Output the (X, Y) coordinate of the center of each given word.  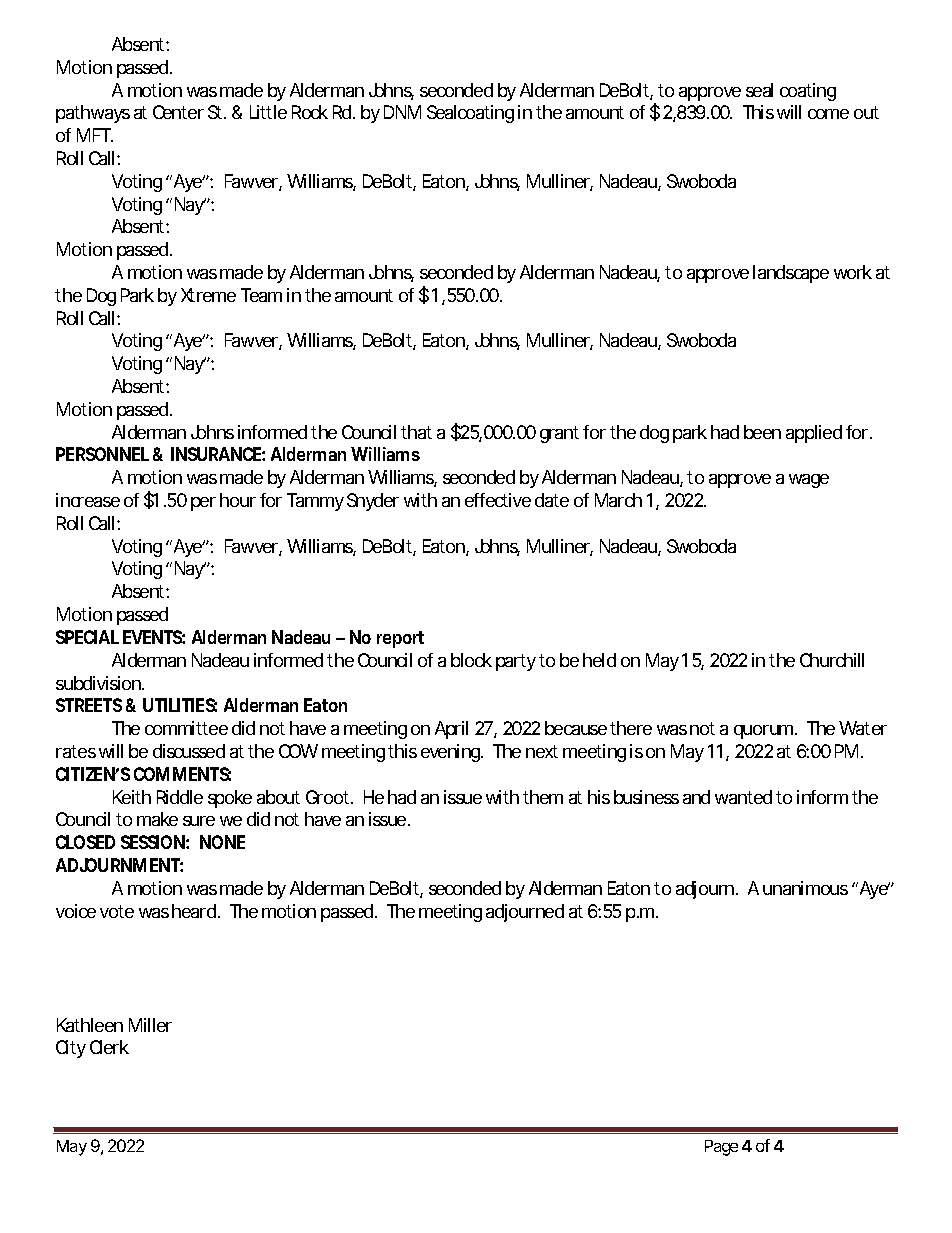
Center (178, 112)
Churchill (832, 660)
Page (721, 1148)
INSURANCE (218, 454)
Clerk (109, 1047)
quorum (765, 732)
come (828, 114)
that (416, 432)
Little (268, 112)
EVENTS (154, 637)
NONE (222, 842)
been (762, 432)
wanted (743, 797)
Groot (329, 797)
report (400, 639)
